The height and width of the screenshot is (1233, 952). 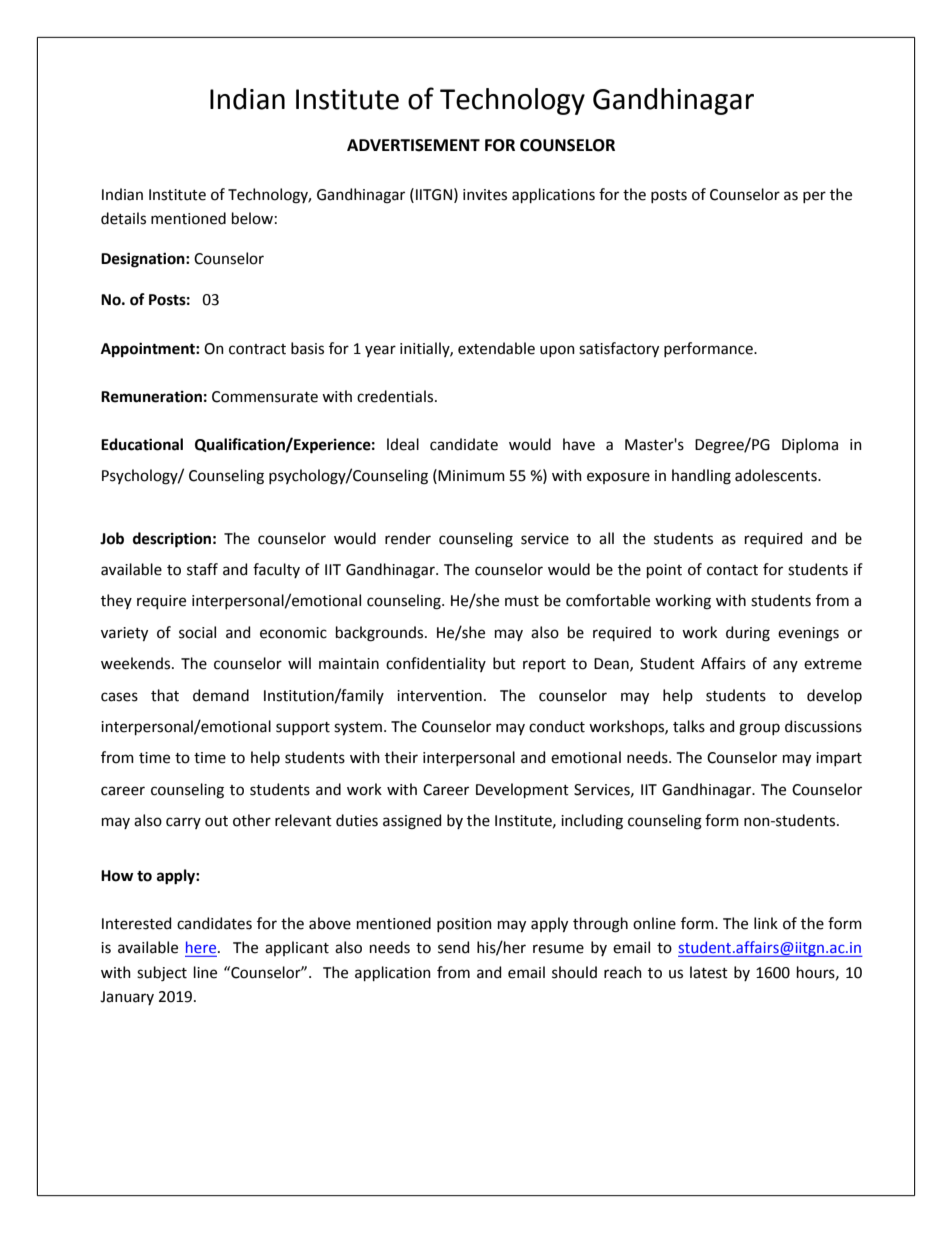 I want to click on demand, so click(x=221, y=695).
